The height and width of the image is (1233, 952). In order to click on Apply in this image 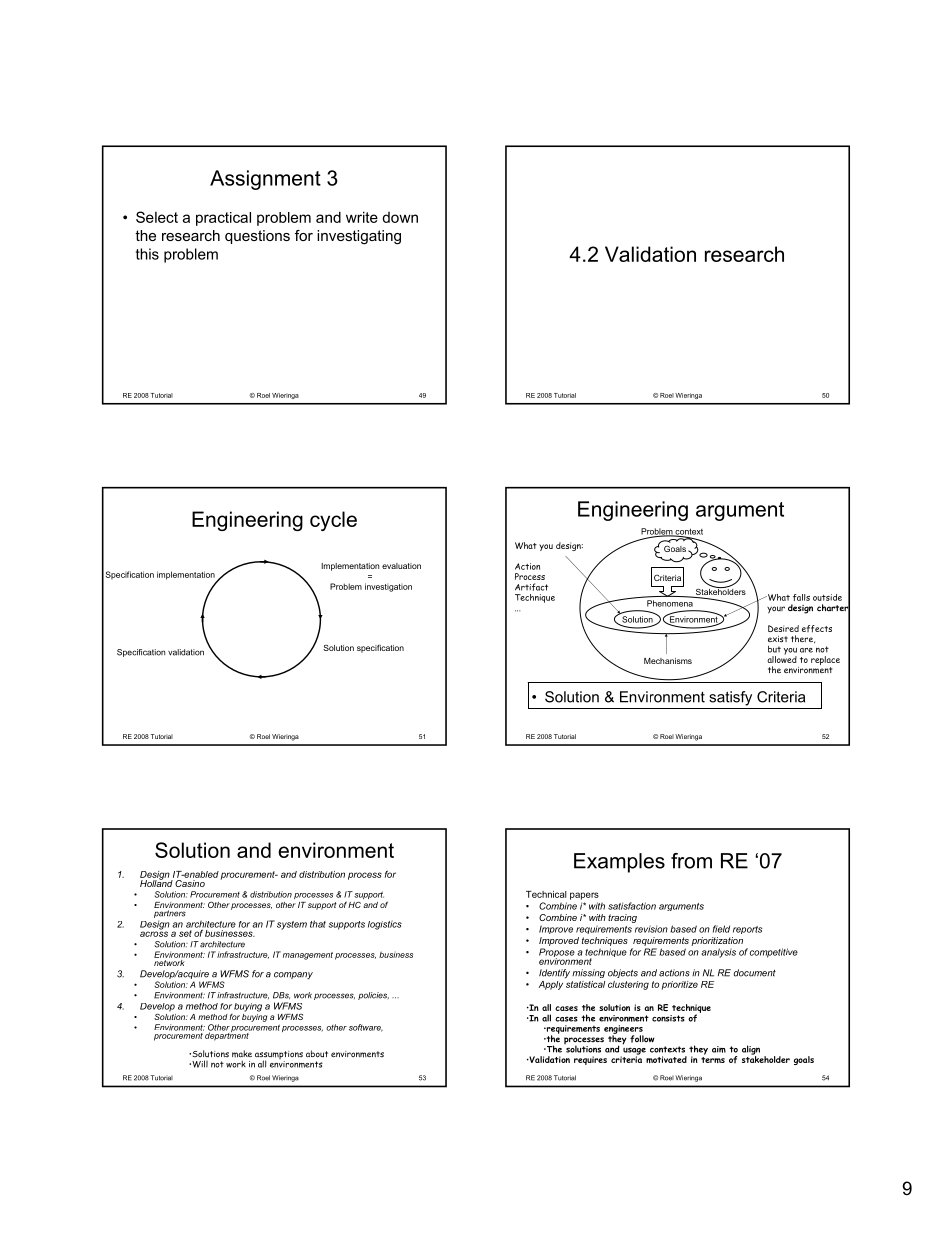, I will do `click(551, 985)`.
